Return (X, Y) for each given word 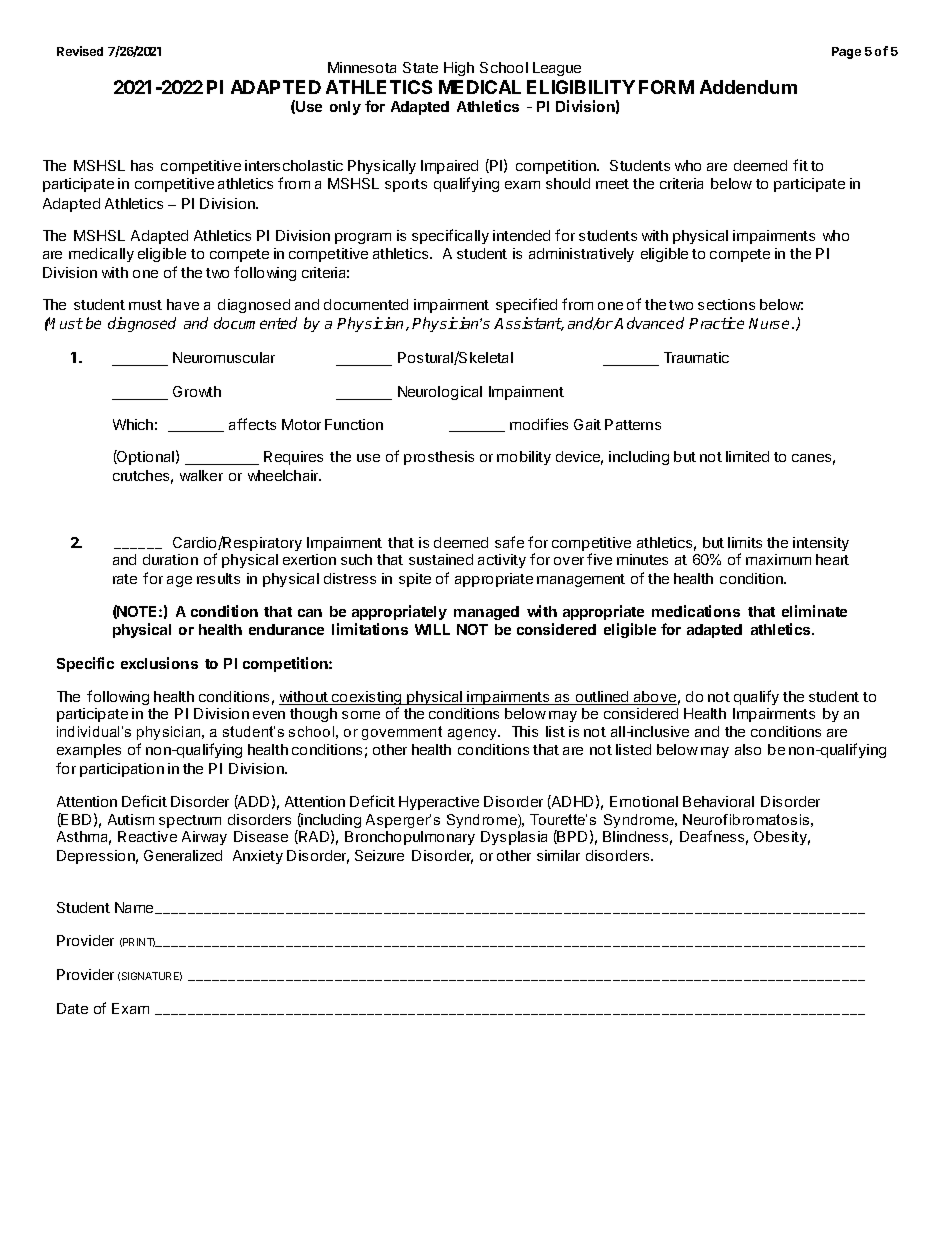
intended (521, 235)
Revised (80, 51)
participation (122, 770)
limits (745, 542)
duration (170, 559)
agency (473, 734)
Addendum (748, 87)
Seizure (379, 855)
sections (726, 304)
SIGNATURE (152, 976)
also (748, 749)
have (183, 304)
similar (558, 855)
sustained (441, 559)
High (459, 69)
